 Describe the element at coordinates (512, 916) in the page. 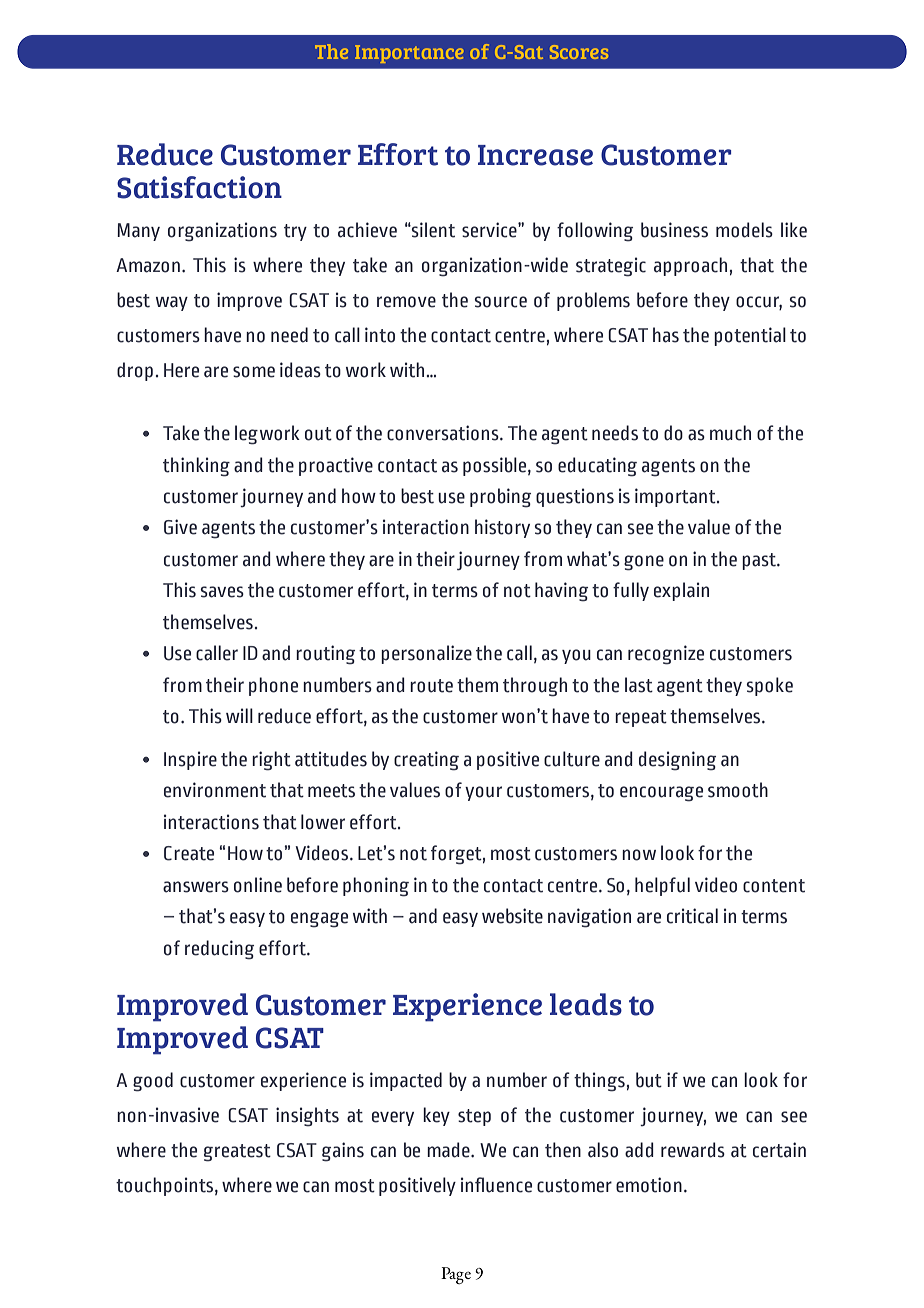

I see `website` at that location.
